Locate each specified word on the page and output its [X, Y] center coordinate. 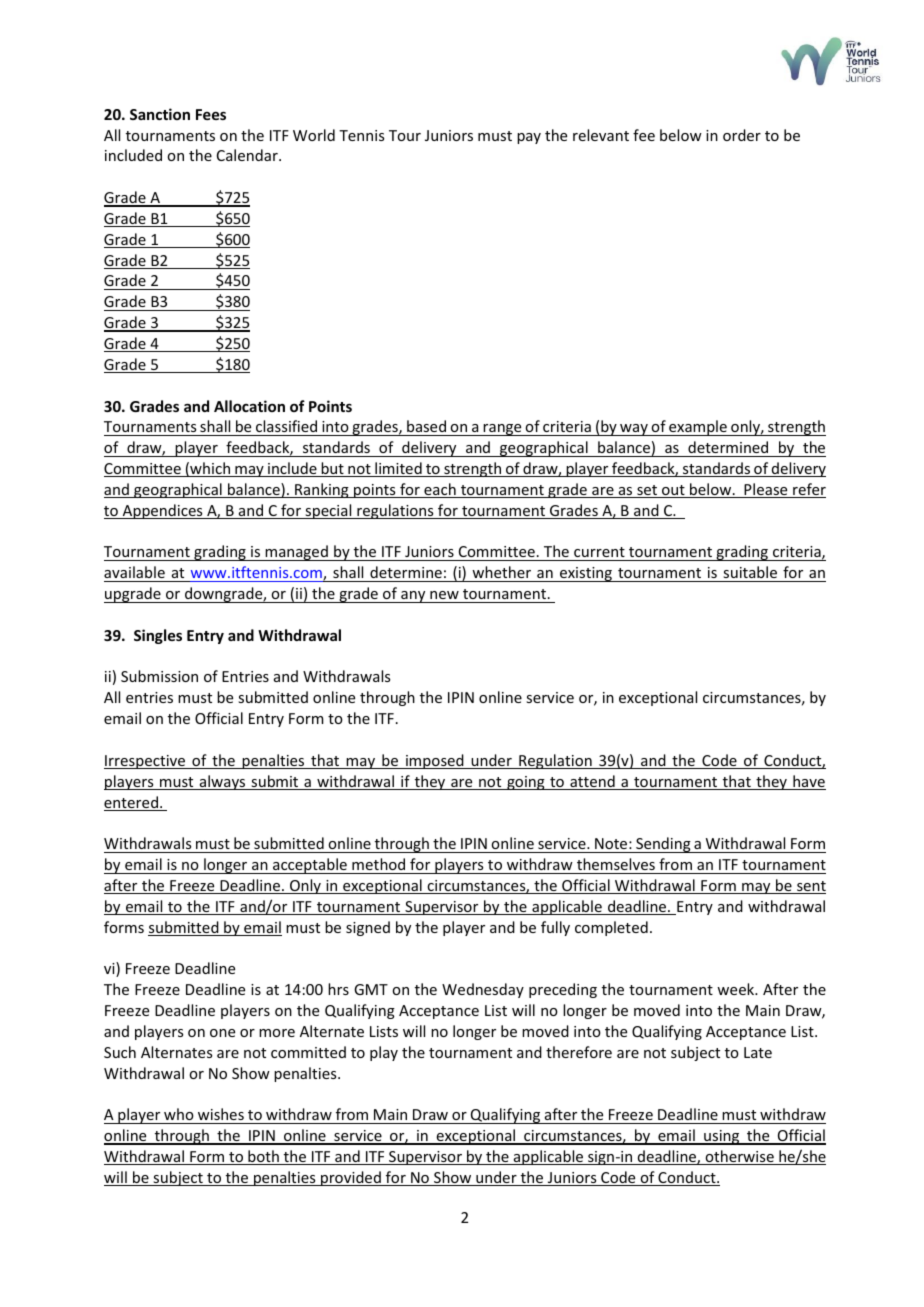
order [742, 135]
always [222, 782]
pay [529, 138]
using [722, 1137]
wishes [221, 1114]
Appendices [163, 511]
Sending [663, 845]
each [440, 490]
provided [351, 1178]
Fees [211, 114]
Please [766, 490]
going [526, 783]
